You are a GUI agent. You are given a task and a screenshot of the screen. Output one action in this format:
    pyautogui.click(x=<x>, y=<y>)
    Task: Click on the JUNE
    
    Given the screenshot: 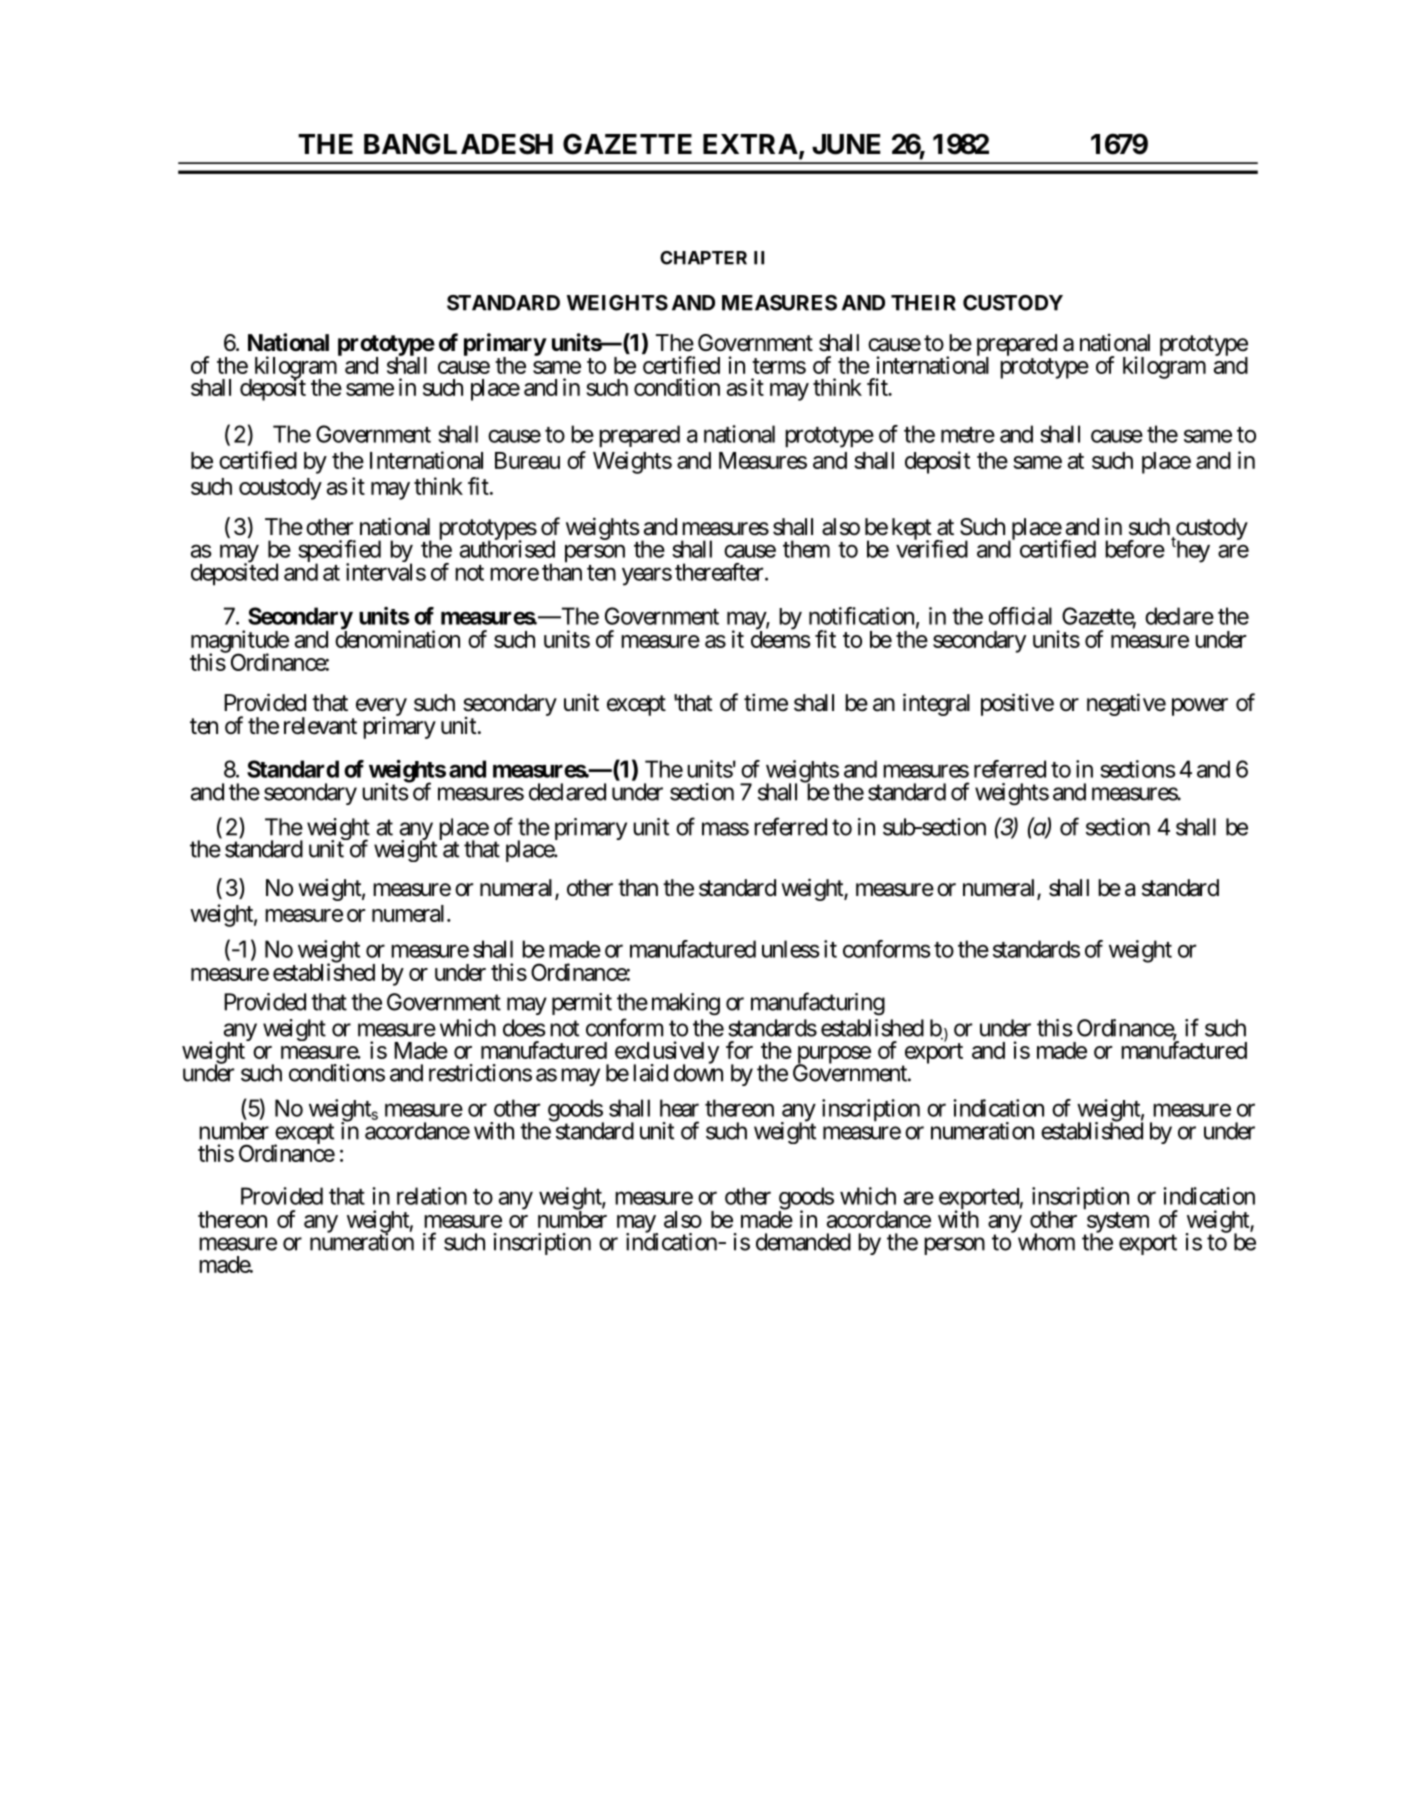 What is the action you would take?
    pyautogui.click(x=846, y=144)
